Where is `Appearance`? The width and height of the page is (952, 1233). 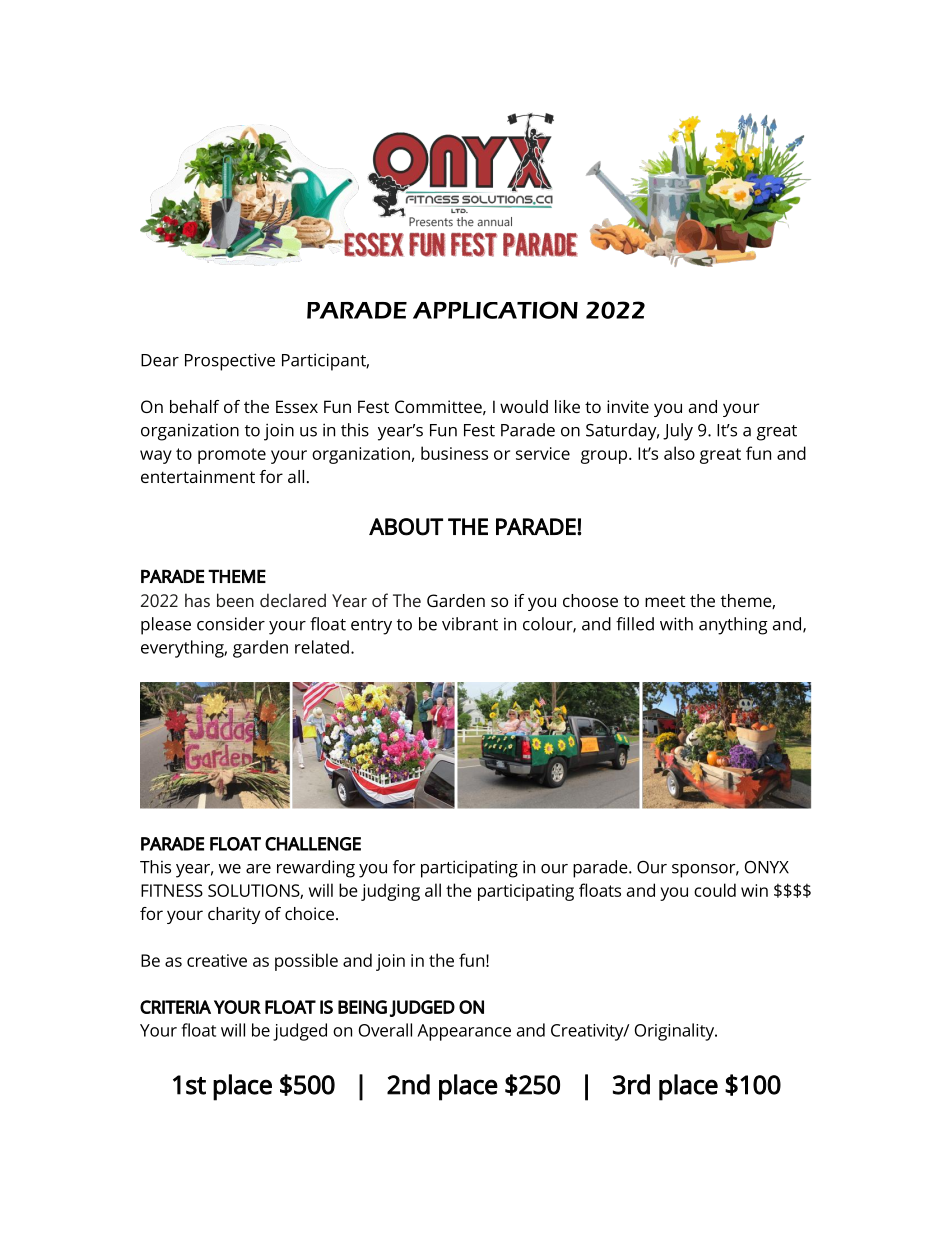 Appearance is located at coordinates (464, 1032).
